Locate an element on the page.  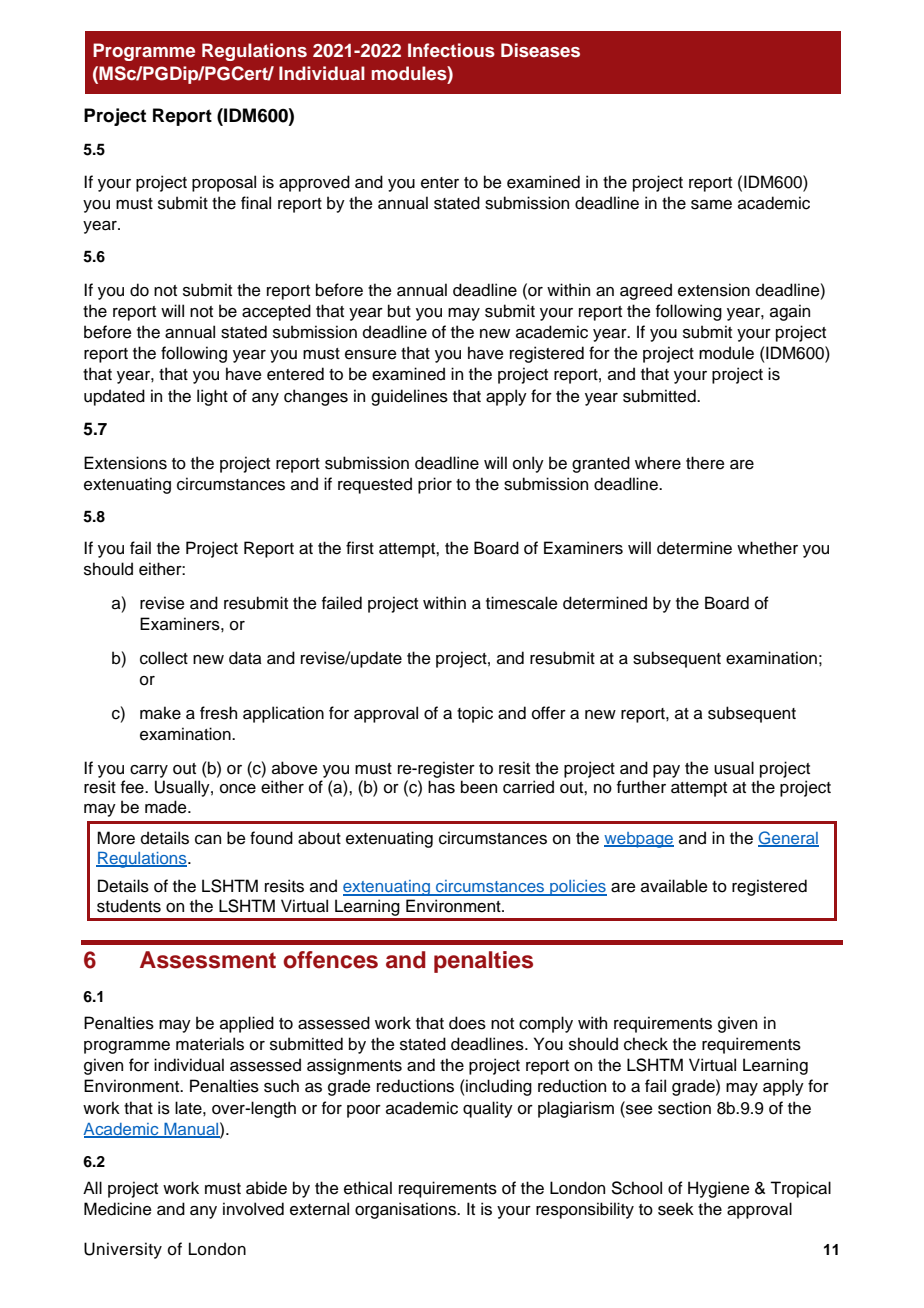
involved is located at coordinates (253, 1209).
